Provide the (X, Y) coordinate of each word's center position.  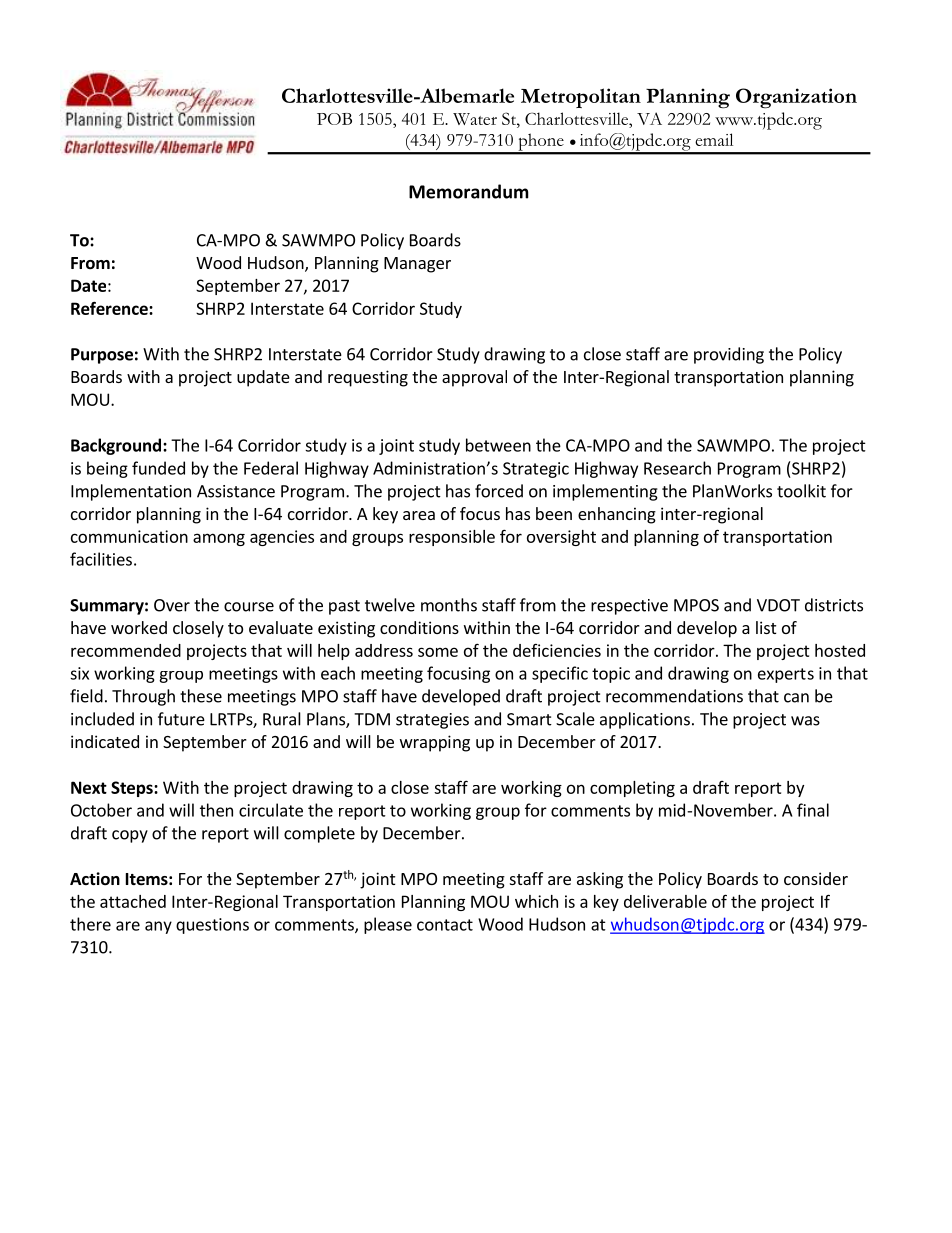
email (714, 139)
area (419, 515)
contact (445, 925)
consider (816, 878)
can (796, 698)
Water (475, 119)
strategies (432, 721)
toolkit (801, 491)
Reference (110, 308)
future (181, 719)
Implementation (131, 492)
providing (729, 355)
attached (133, 901)
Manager (417, 265)
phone (541, 143)
